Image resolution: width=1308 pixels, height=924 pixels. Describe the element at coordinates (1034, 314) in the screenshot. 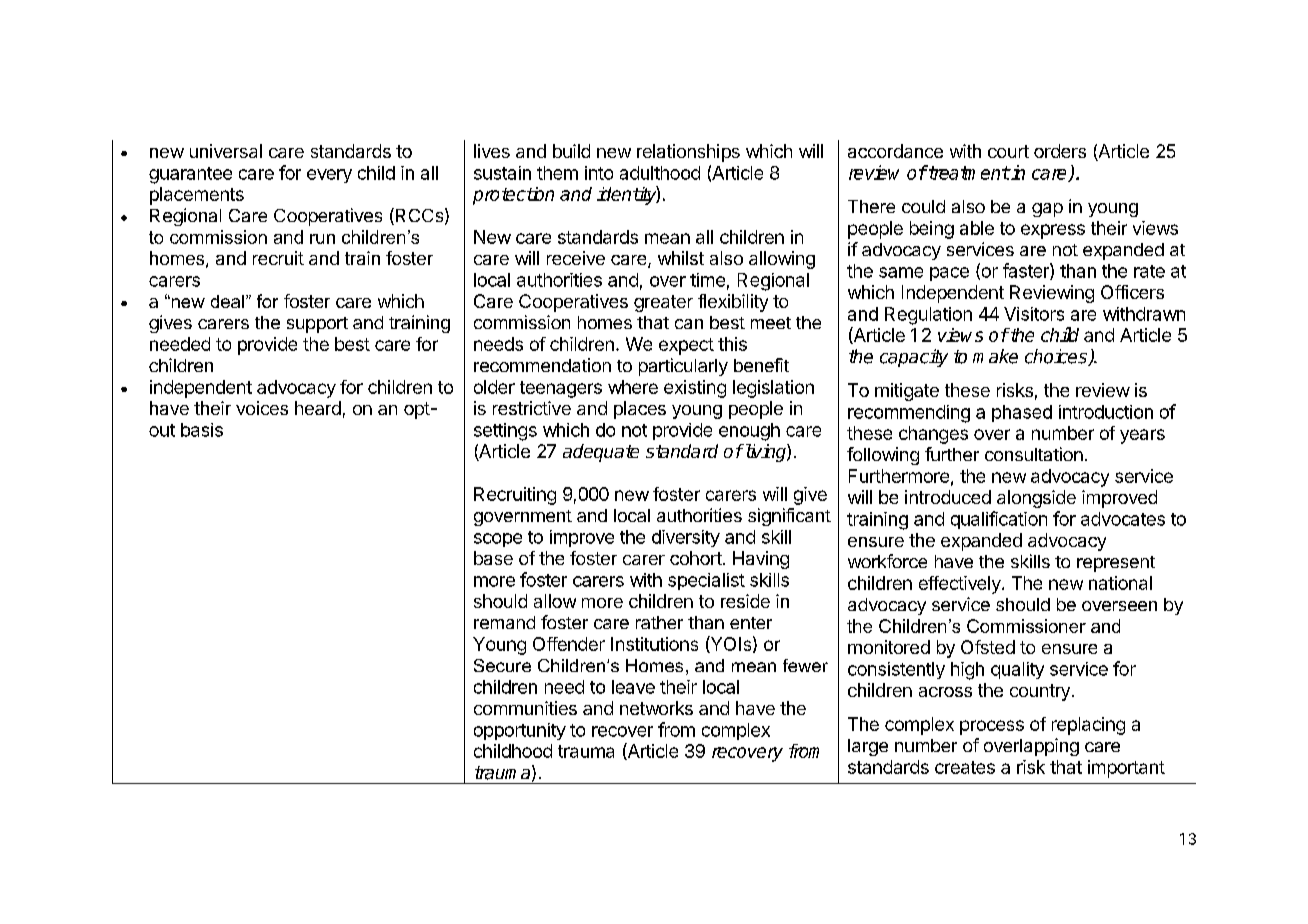

I see `Visitors` at that location.
